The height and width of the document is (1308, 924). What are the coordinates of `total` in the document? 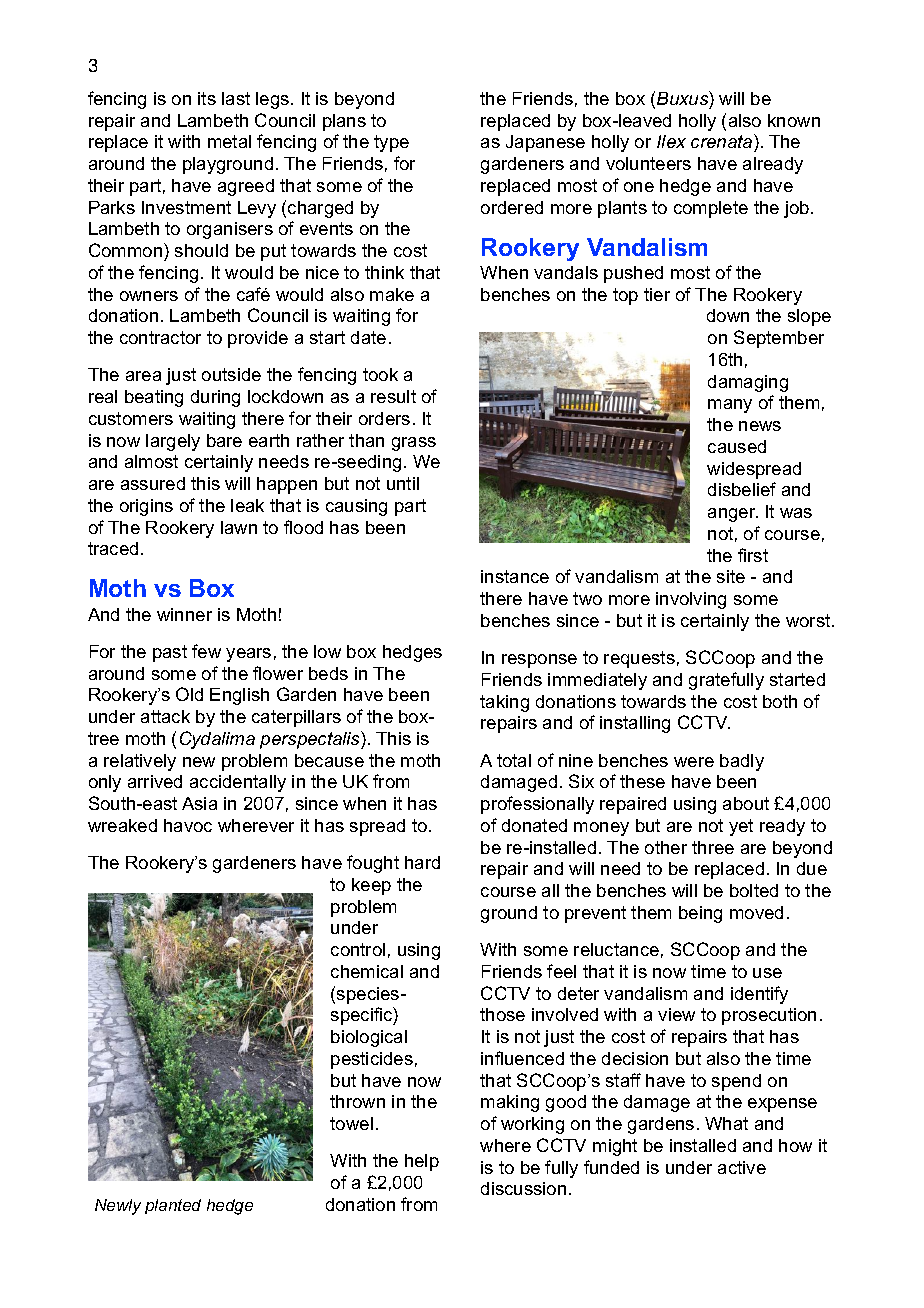 It's located at (514, 760).
